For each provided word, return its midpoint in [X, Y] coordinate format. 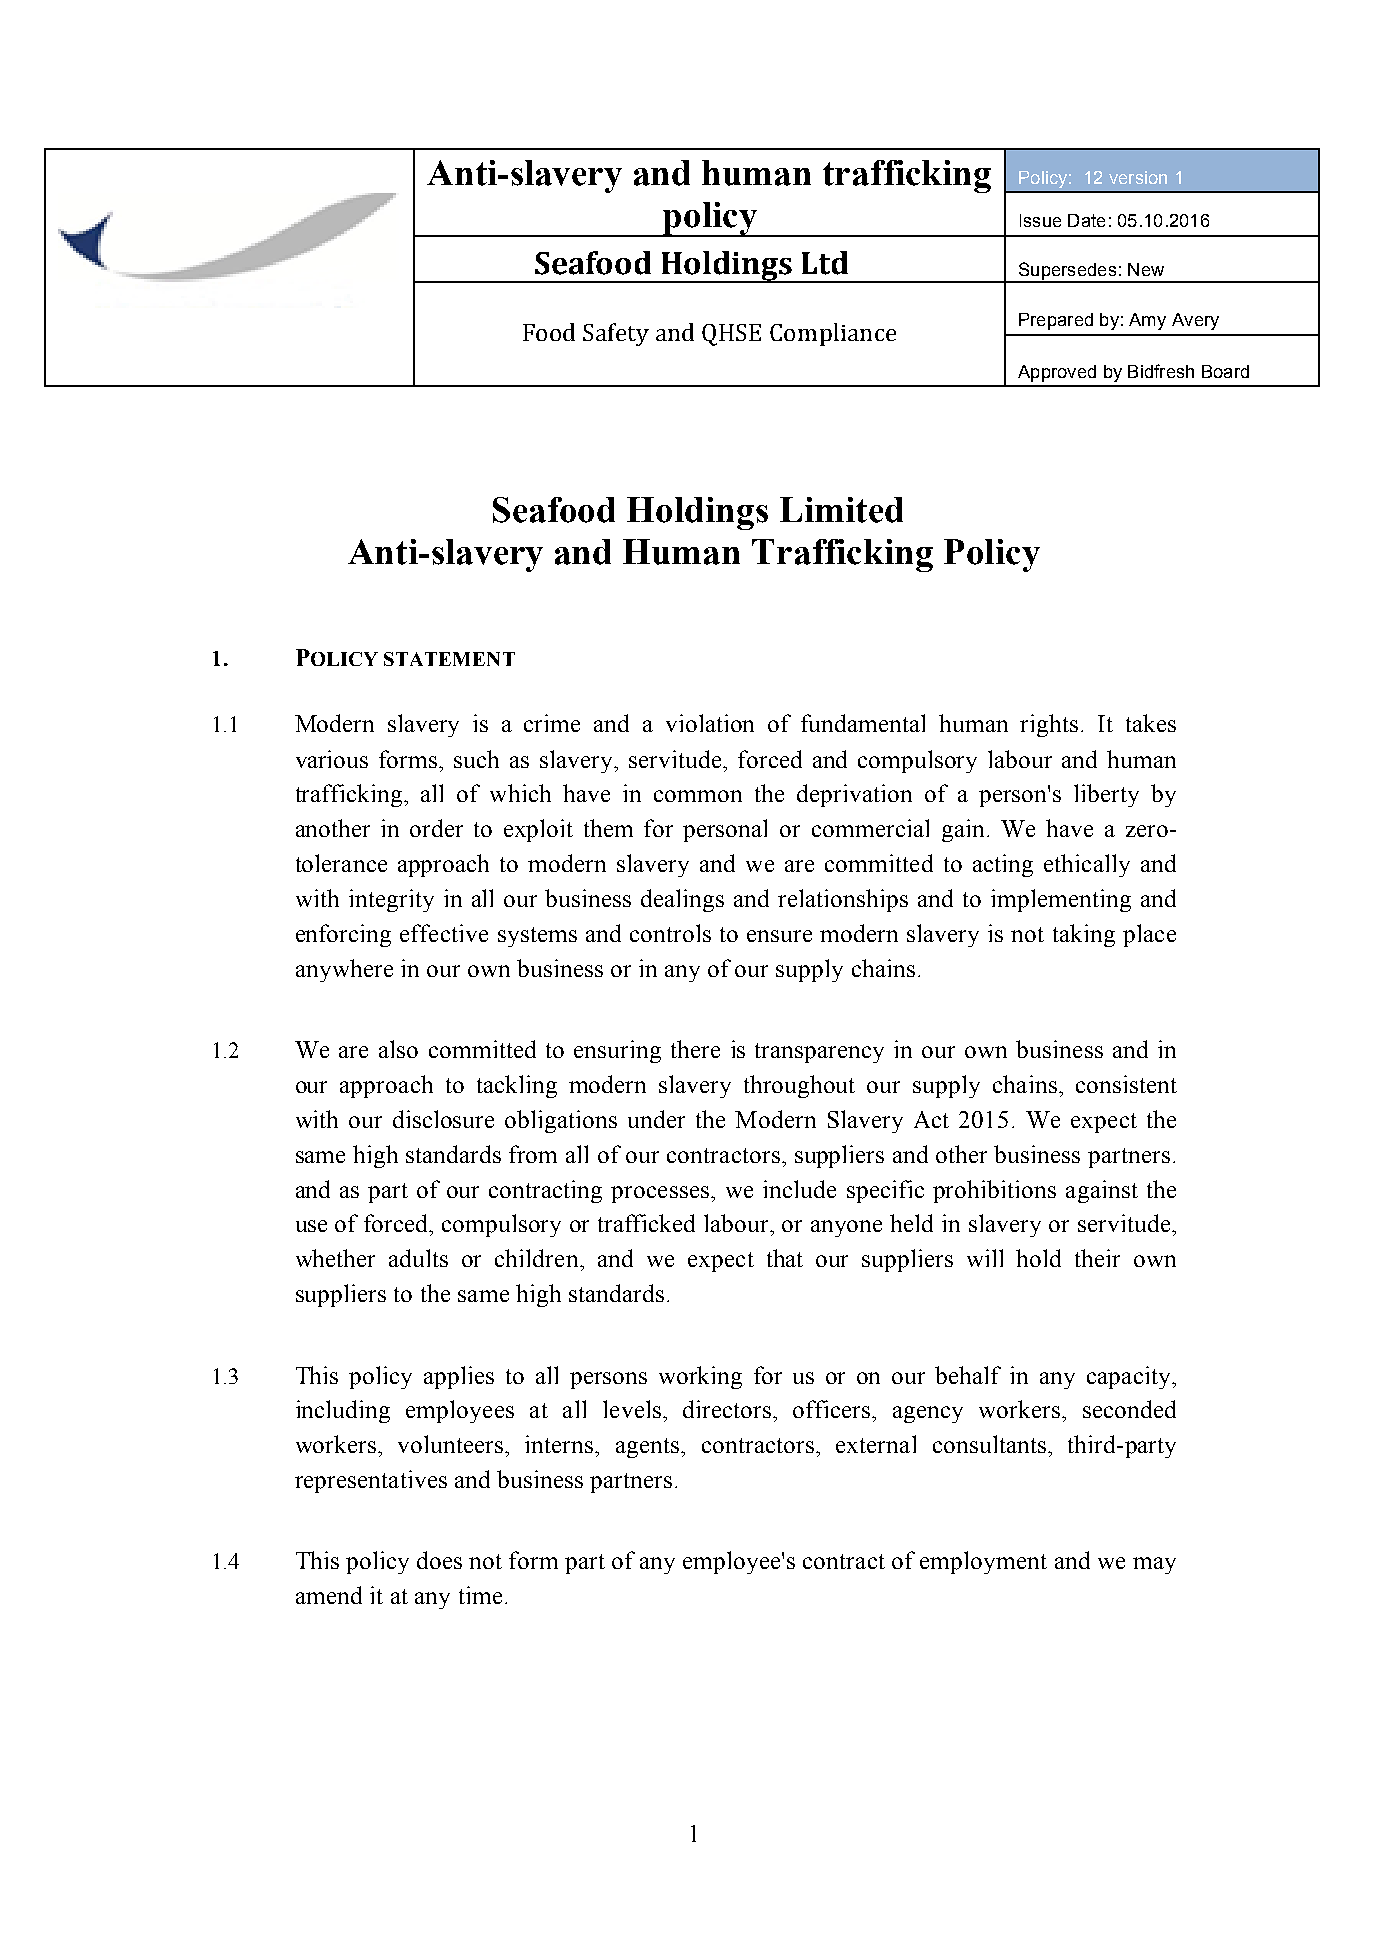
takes [1151, 723]
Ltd [825, 263]
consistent [1126, 1084]
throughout [799, 1086]
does [439, 1560]
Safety [616, 334]
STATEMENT [449, 659]
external [876, 1444]
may [1154, 1565]
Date [1086, 220]
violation [710, 723]
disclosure [443, 1119]
